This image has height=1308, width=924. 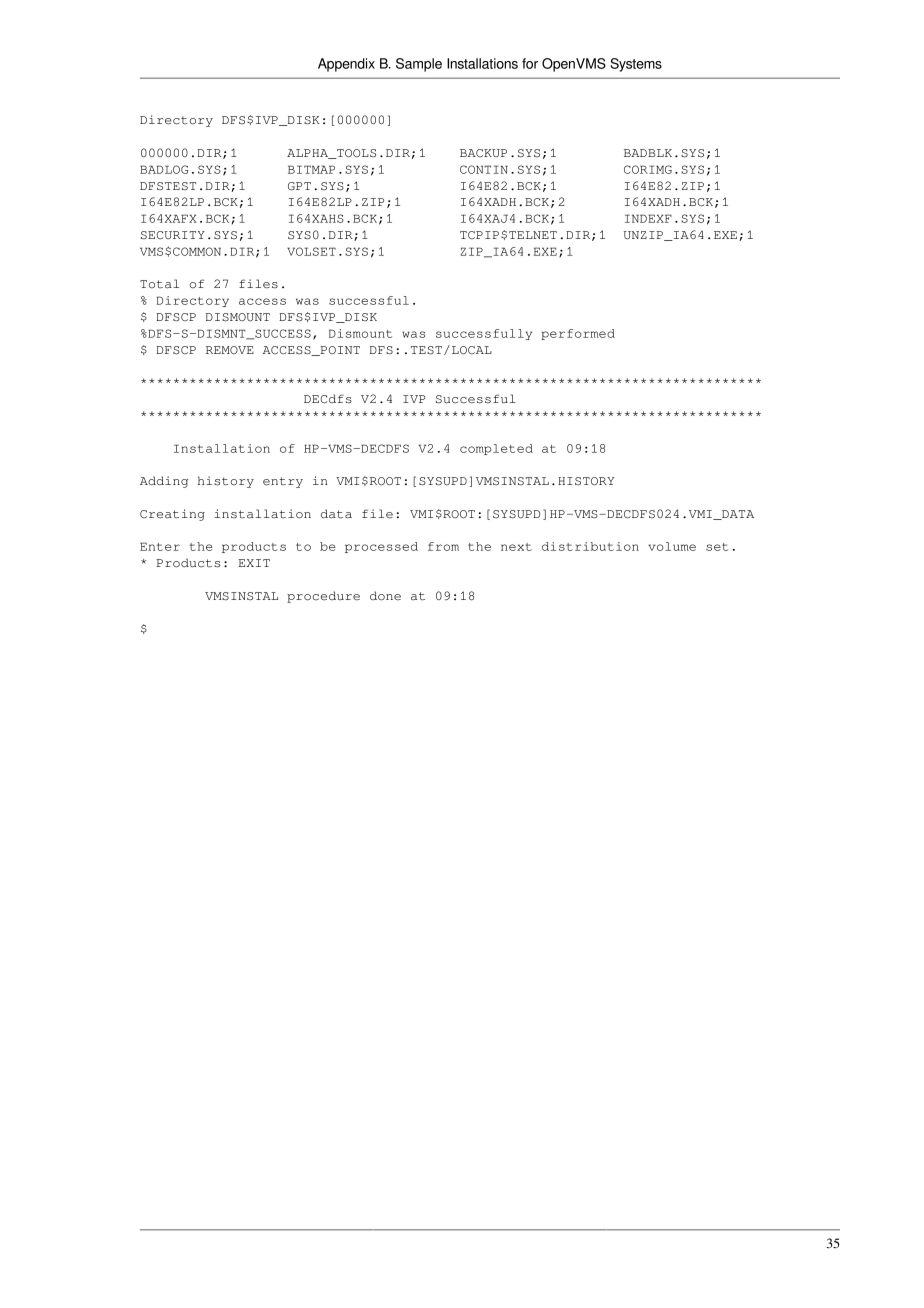 What do you see at coordinates (283, 482) in the image?
I see `entry` at bounding box center [283, 482].
